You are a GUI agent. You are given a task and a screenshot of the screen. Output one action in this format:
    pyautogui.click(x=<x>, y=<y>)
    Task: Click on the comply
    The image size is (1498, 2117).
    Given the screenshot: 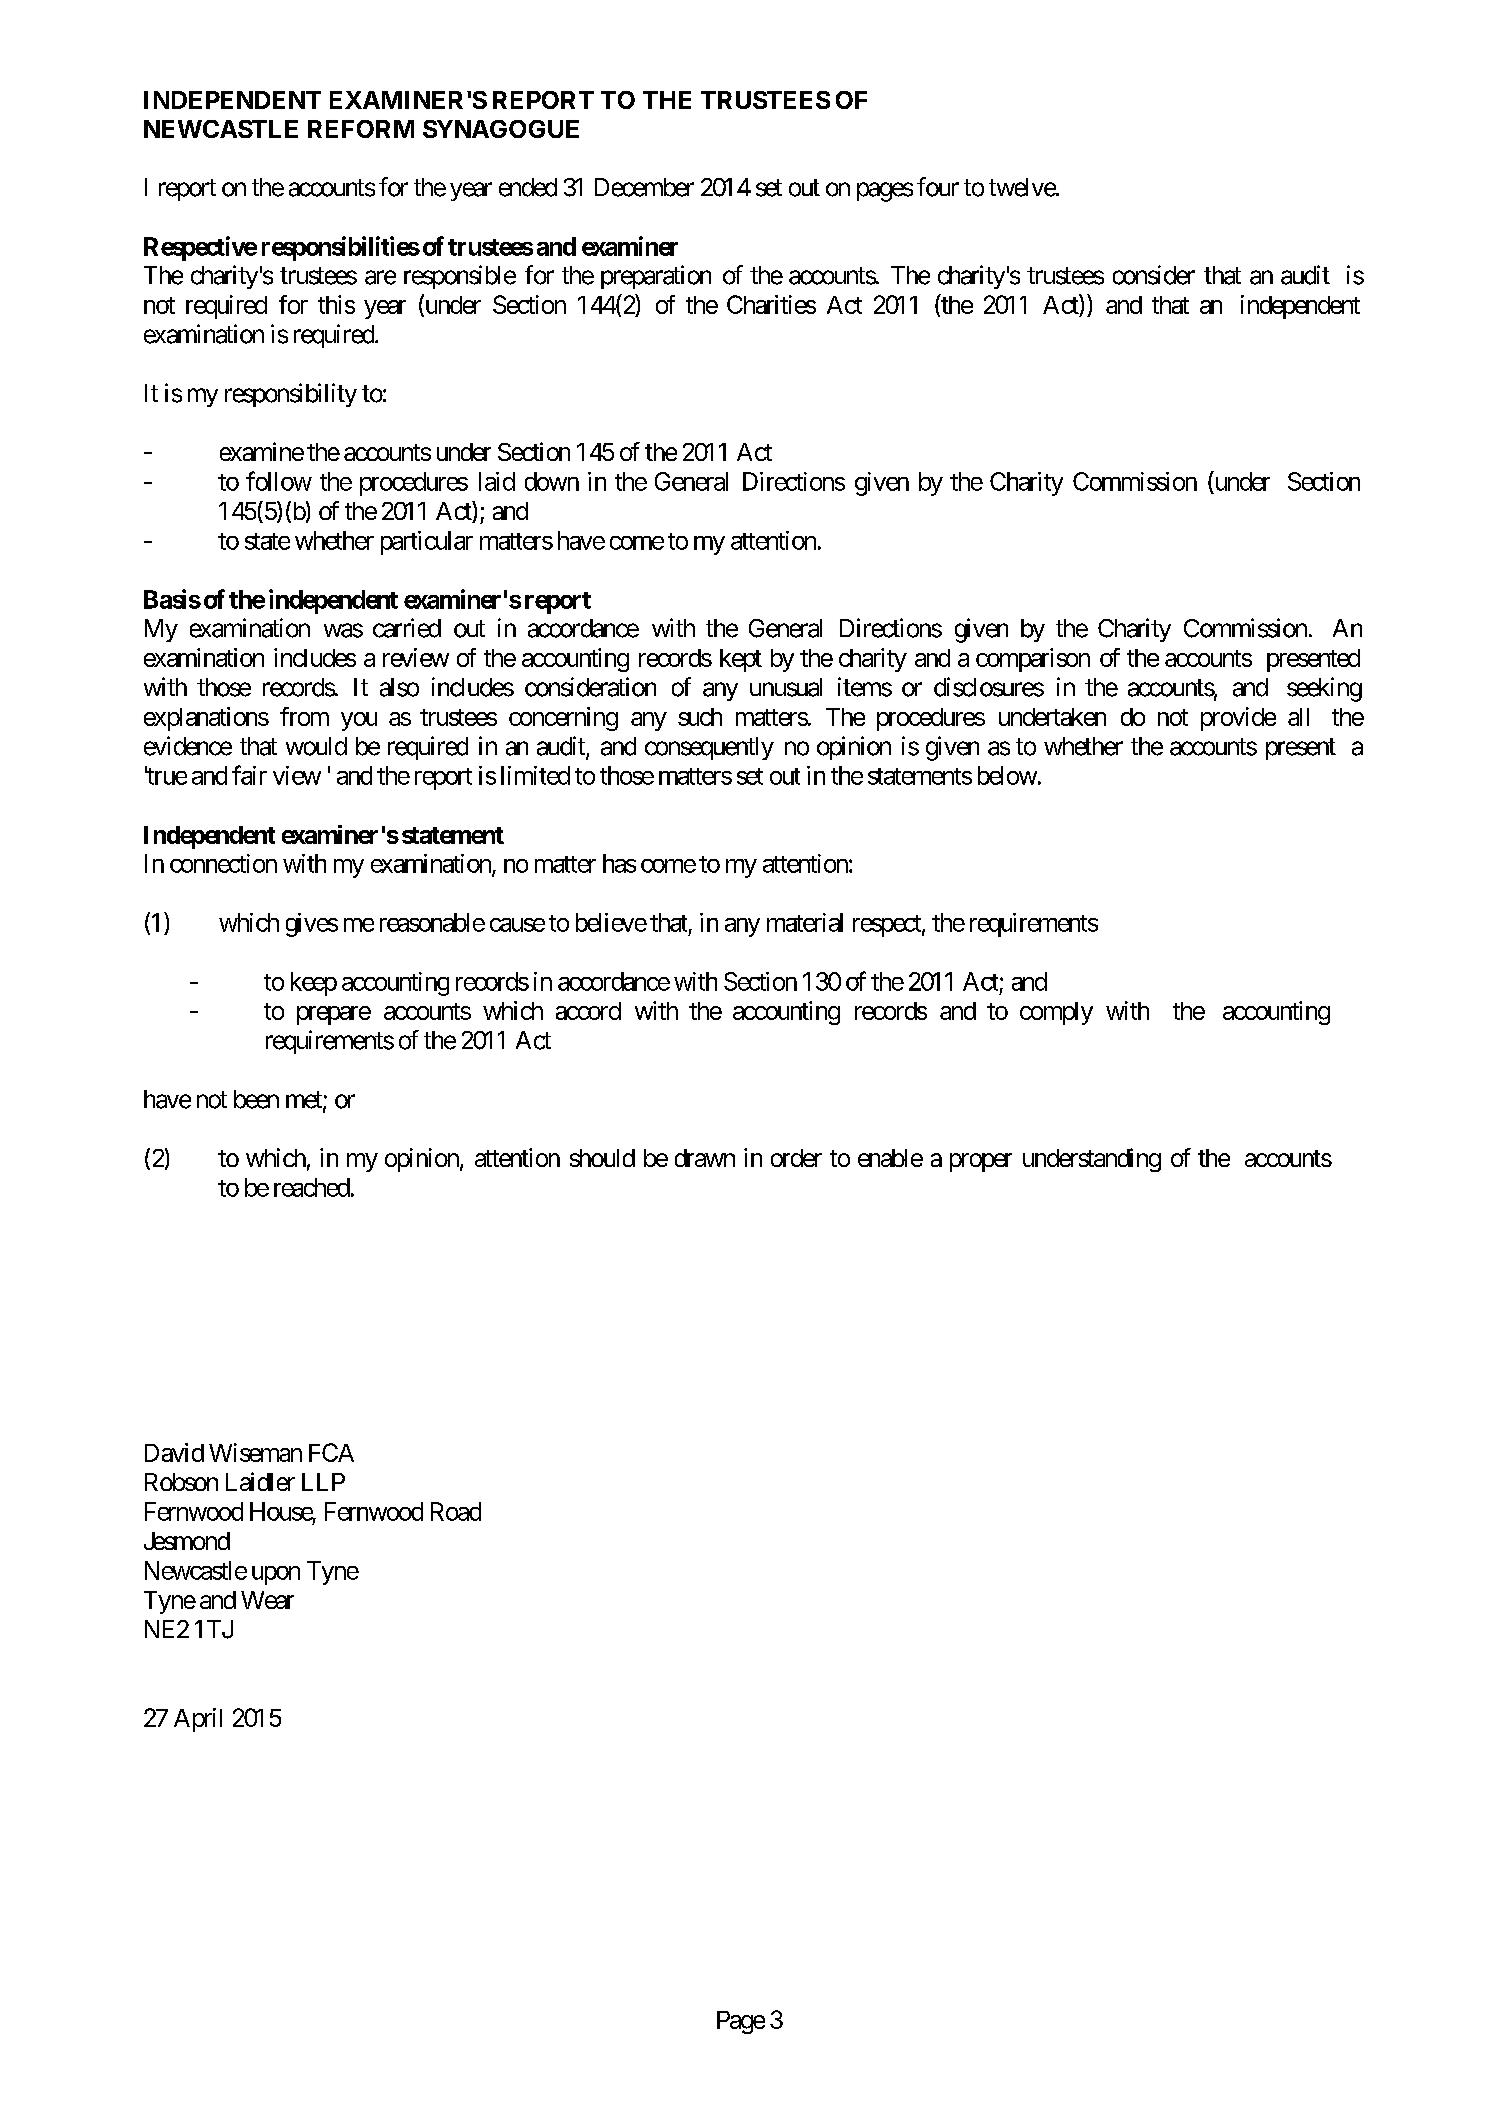 What is the action you would take?
    pyautogui.click(x=1056, y=1013)
